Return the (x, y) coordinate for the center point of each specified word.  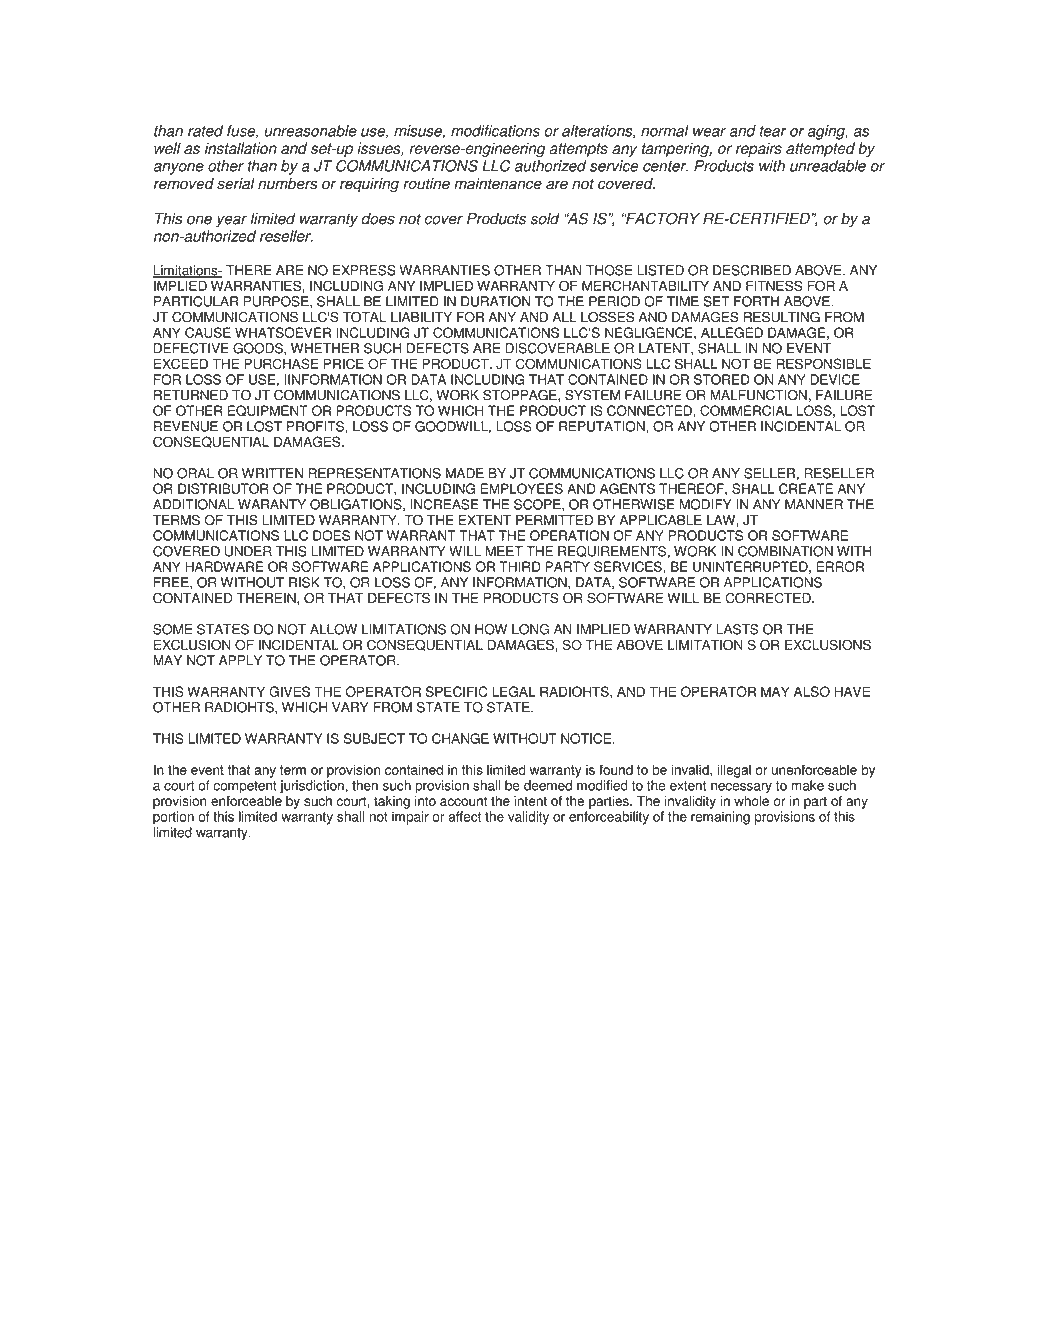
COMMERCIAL (746, 410)
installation (241, 148)
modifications (495, 131)
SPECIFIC (457, 691)
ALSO (812, 691)
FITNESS (774, 285)
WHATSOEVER (283, 332)
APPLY (240, 660)
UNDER (248, 551)
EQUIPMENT (268, 411)
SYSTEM (592, 395)
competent (245, 788)
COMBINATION (785, 551)
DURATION (495, 301)
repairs (759, 149)
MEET (504, 551)
